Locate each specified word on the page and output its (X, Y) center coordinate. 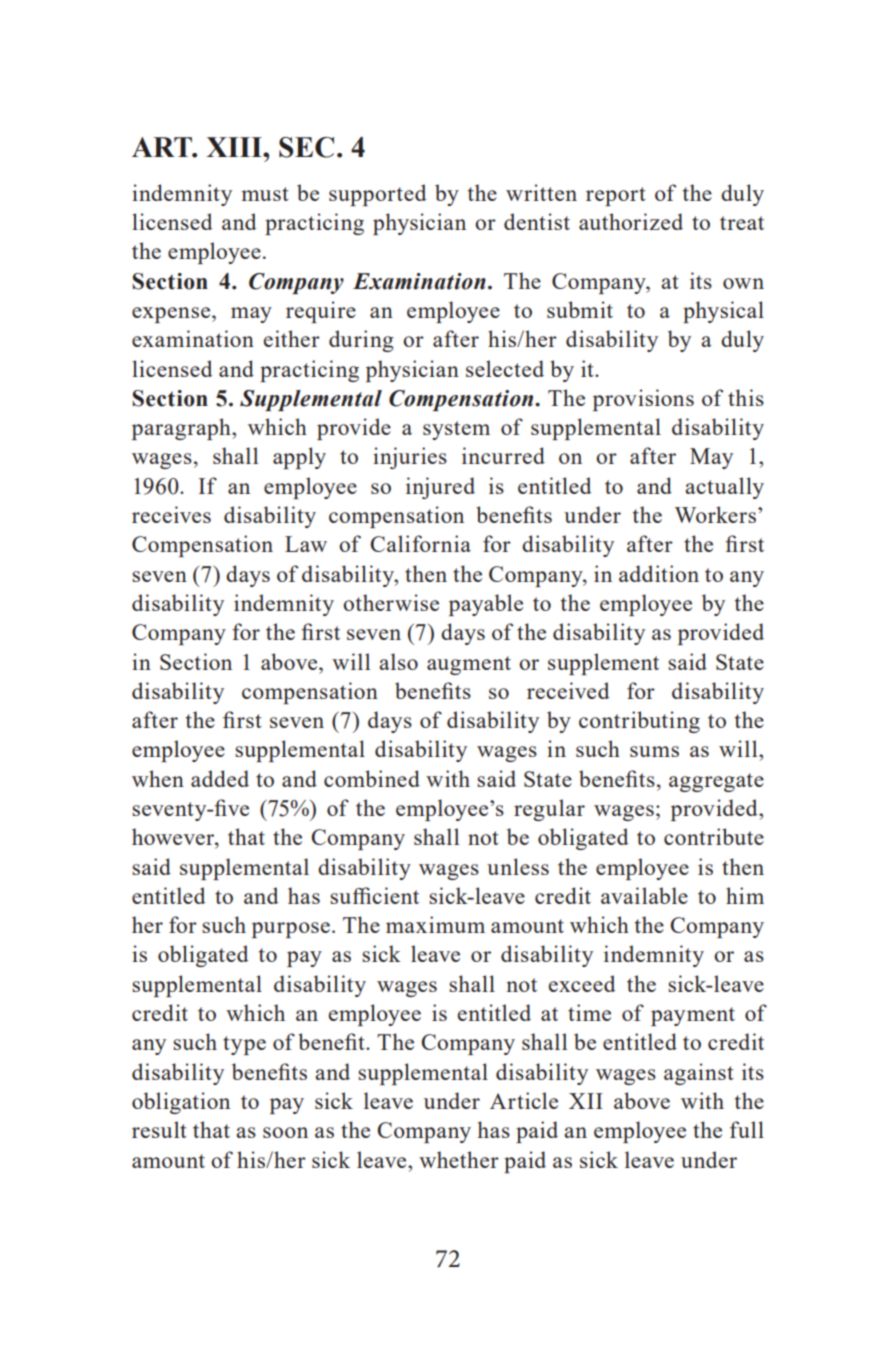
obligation (181, 1103)
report (616, 196)
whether (459, 1159)
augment (469, 665)
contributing (639, 722)
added (220, 778)
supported (377, 195)
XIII (235, 147)
